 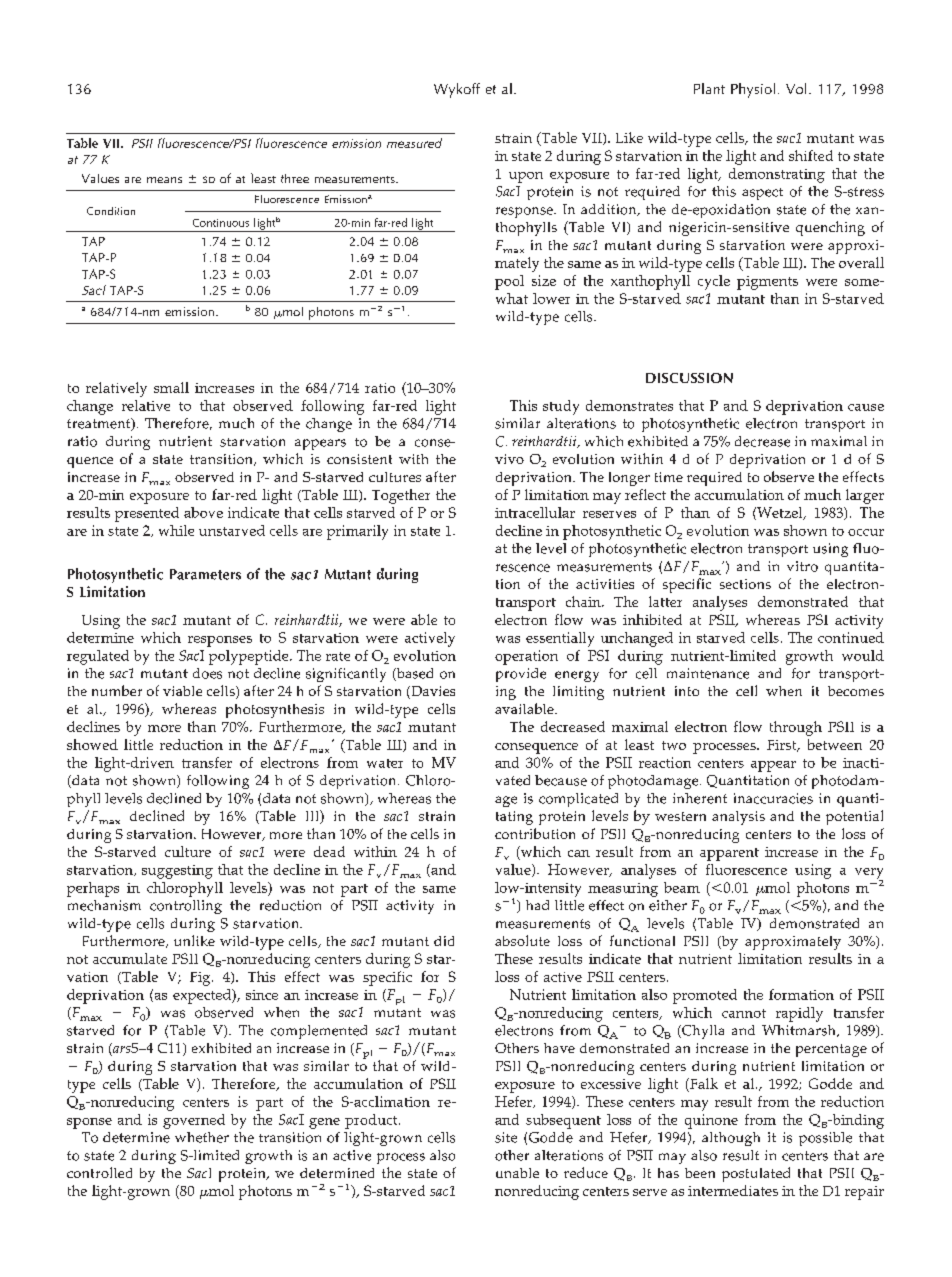 I want to click on DISCUSSION, so click(x=689, y=378).
